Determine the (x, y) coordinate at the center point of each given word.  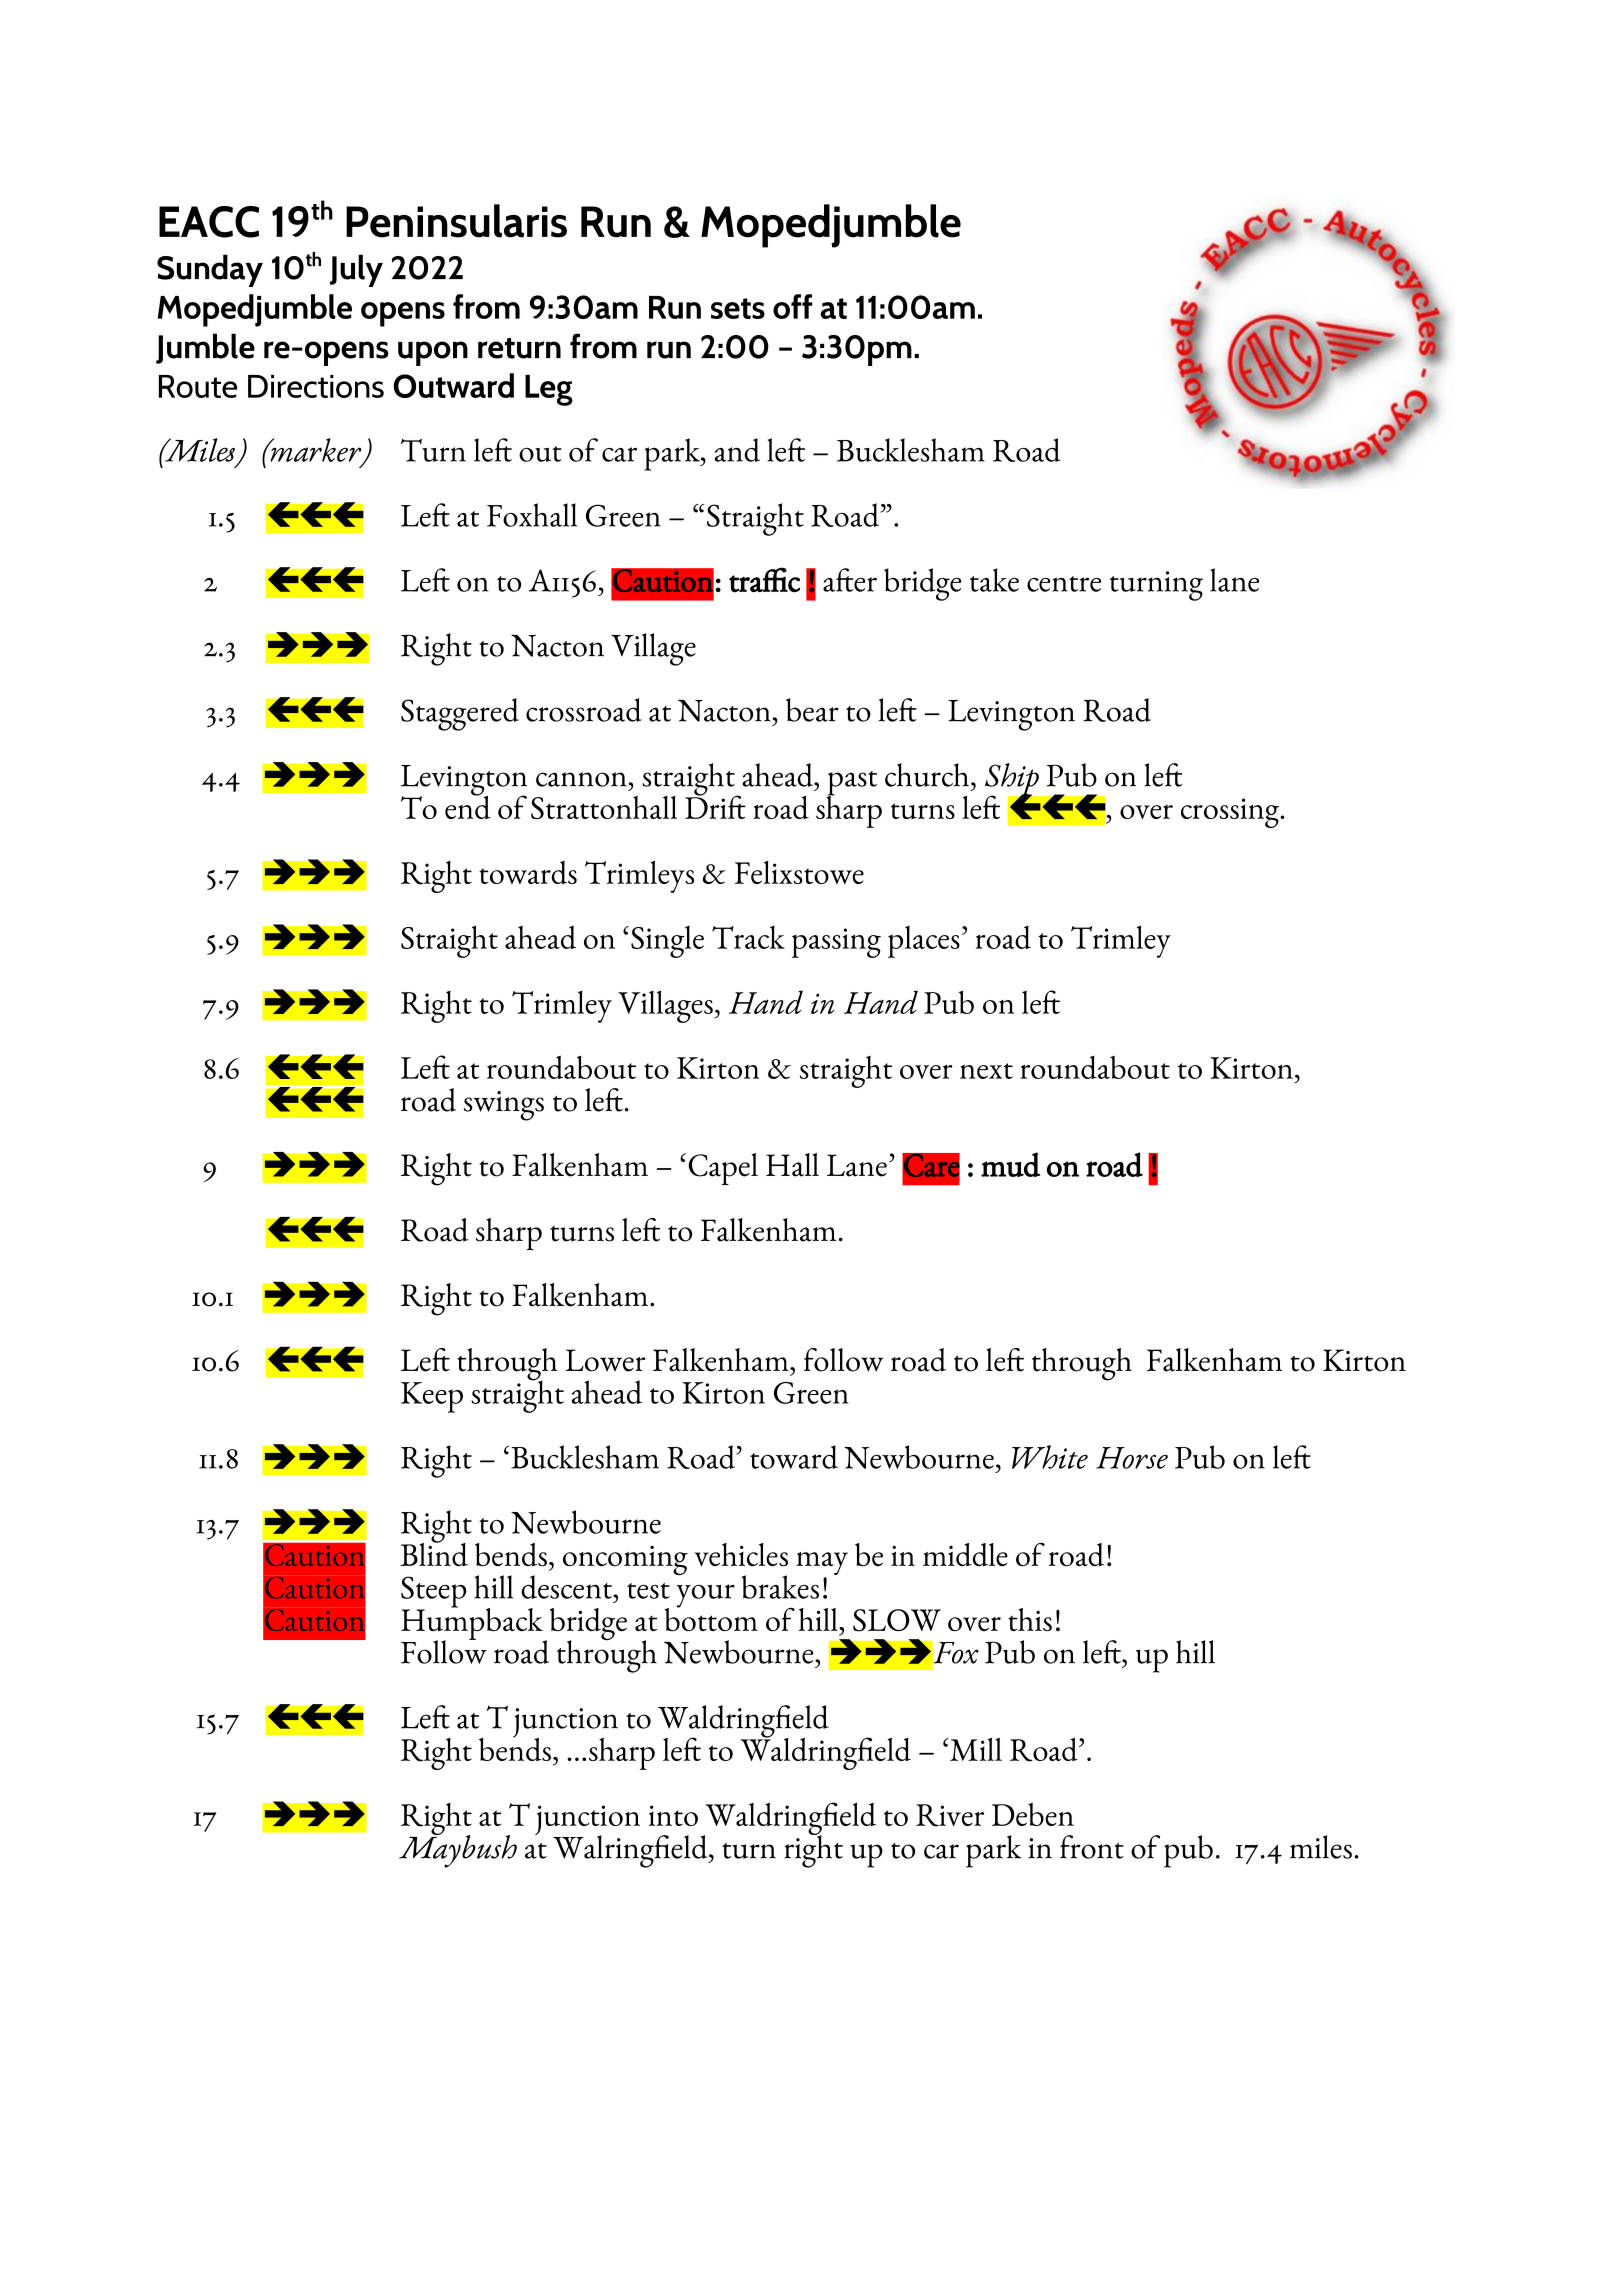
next (986, 1071)
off (793, 306)
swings (503, 1106)
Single (667, 942)
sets (738, 308)
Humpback (473, 1623)
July (356, 270)
